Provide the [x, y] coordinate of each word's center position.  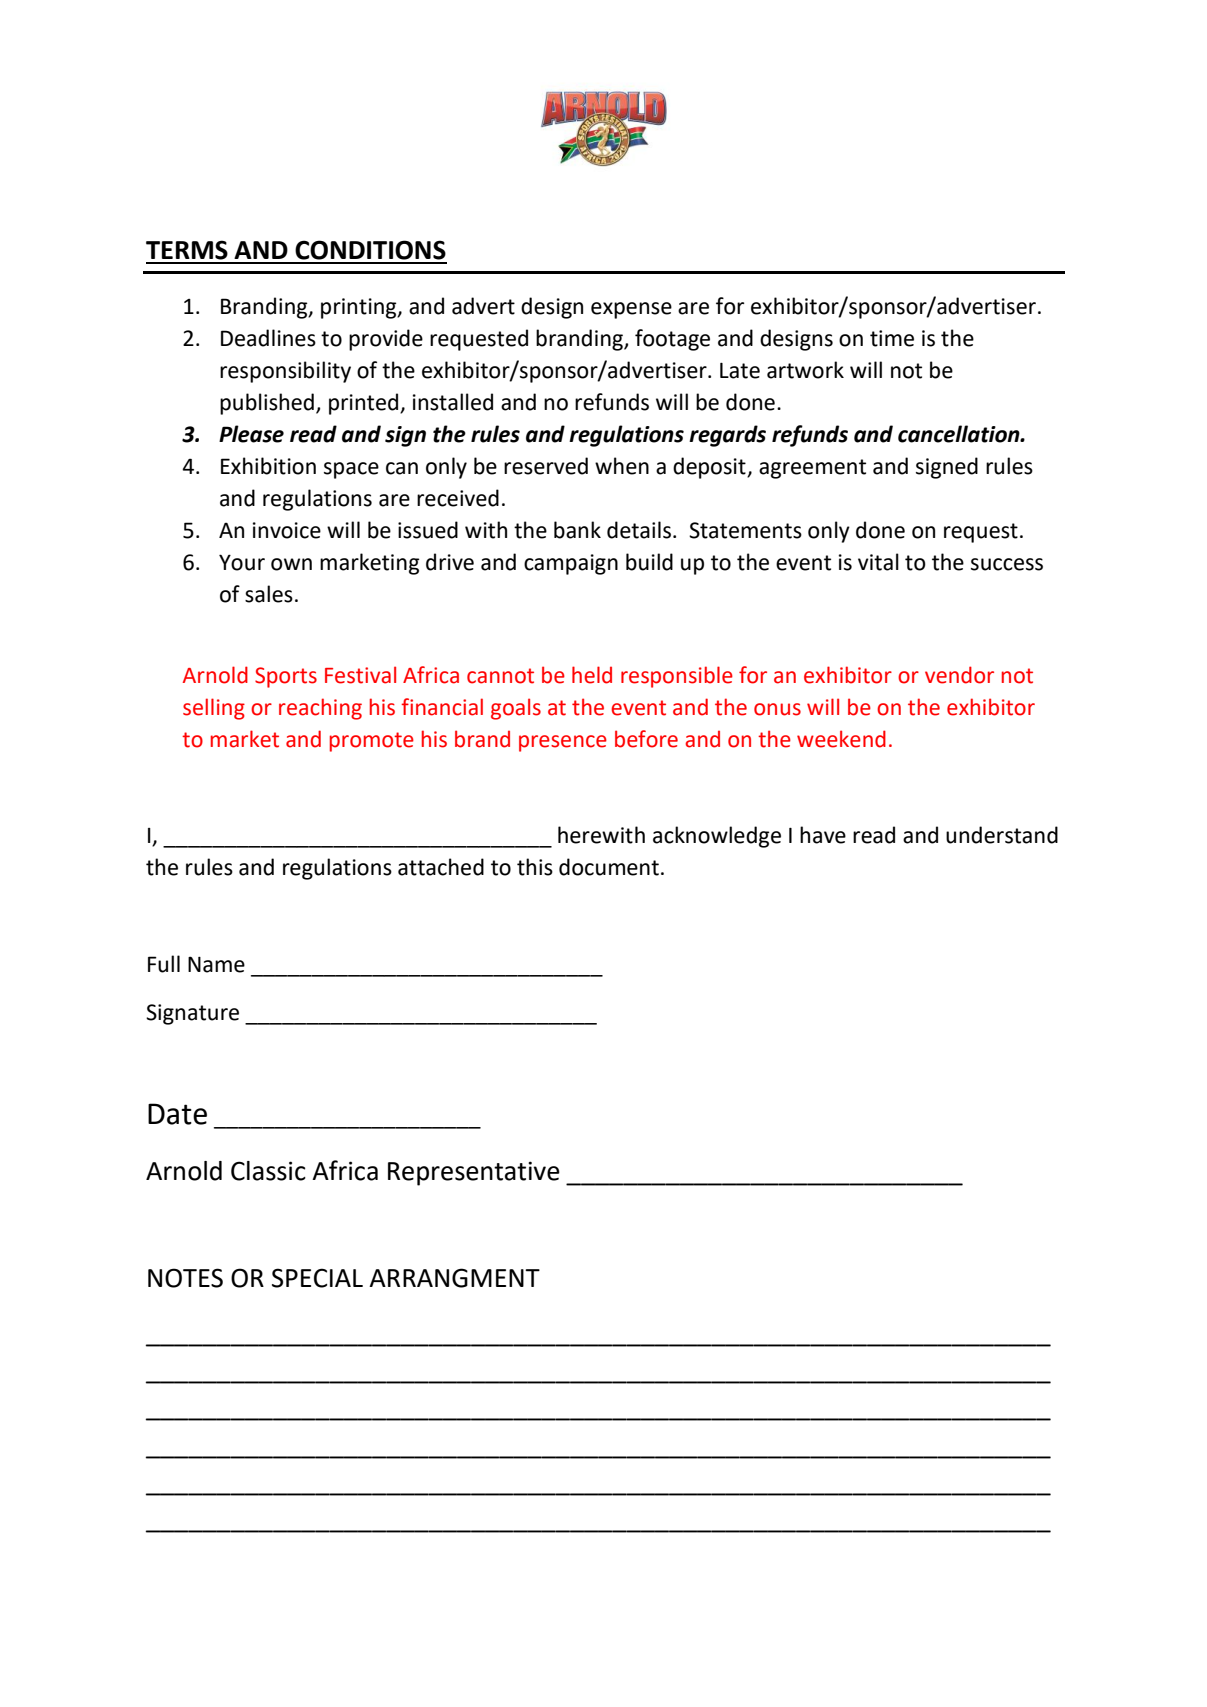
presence [563, 743]
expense [631, 310]
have [823, 835]
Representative [474, 1173]
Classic [268, 1171]
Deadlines [268, 338]
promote [372, 742]
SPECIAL [317, 1278]
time [892, 338]
